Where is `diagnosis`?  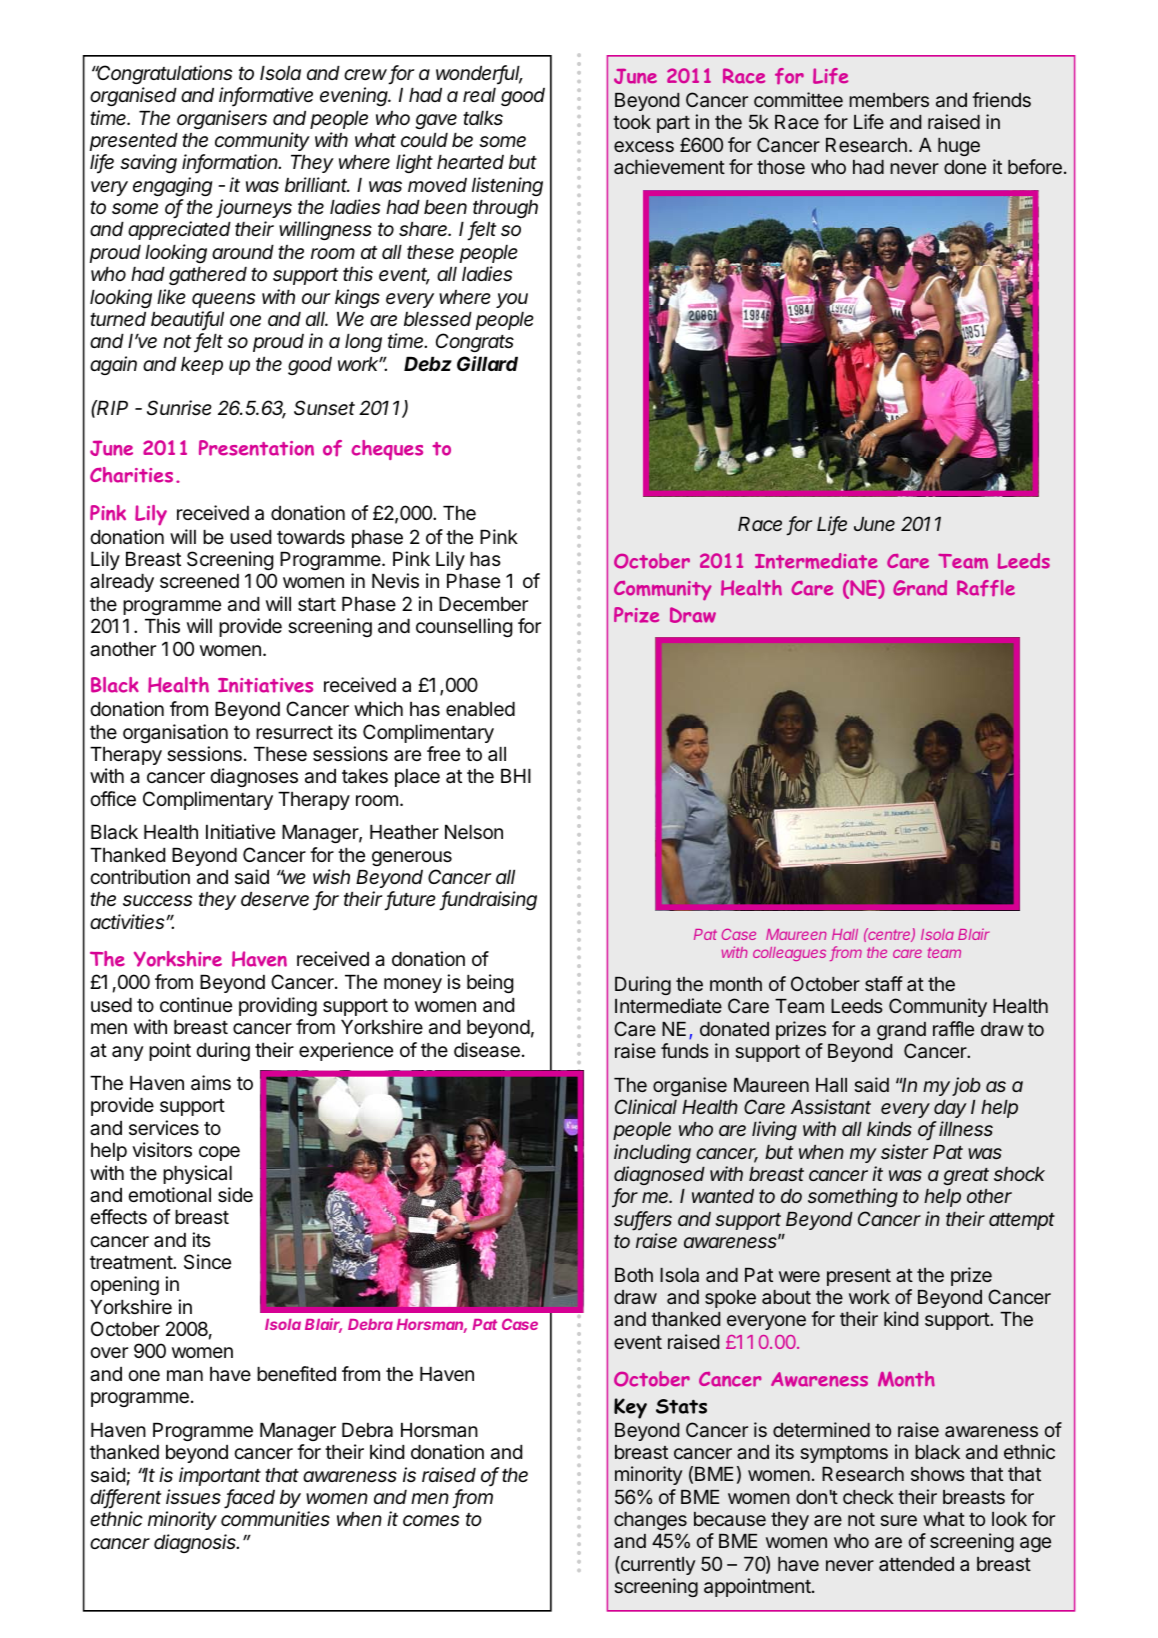 diagnosis is located at coordinates (196, 1543).
